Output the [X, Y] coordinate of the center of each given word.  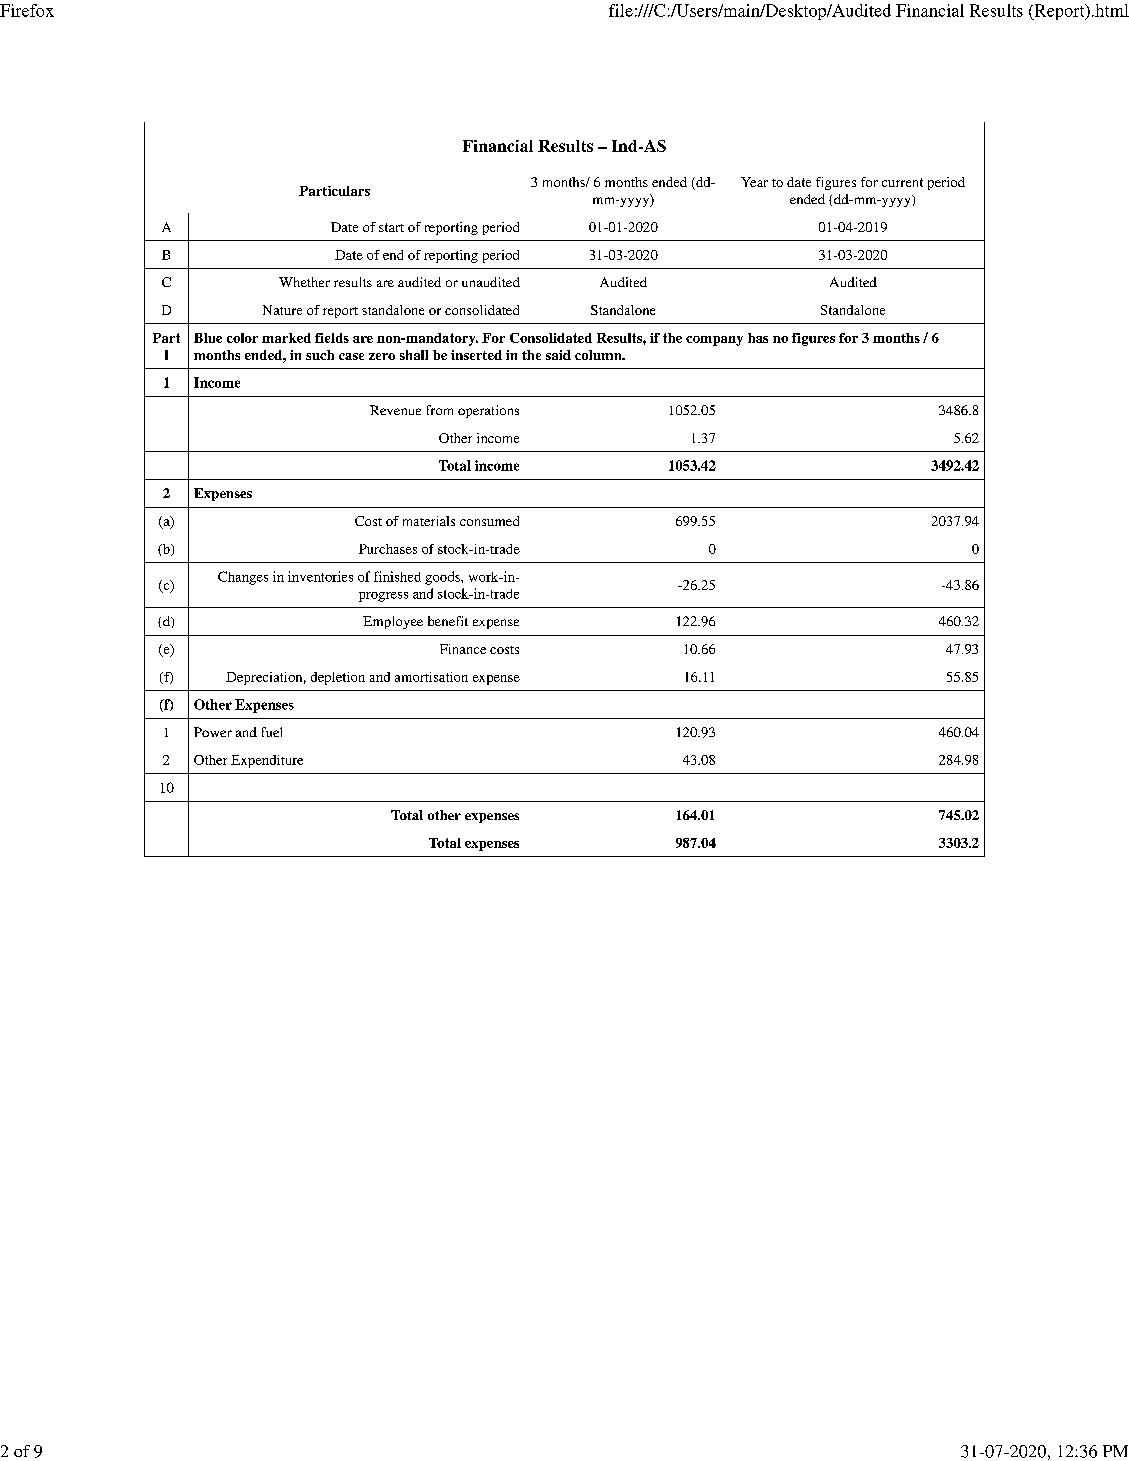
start [391, 227]
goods [443, 578]
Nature [282, 310]
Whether [304, 282]
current [902, 182]
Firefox [27, 10]
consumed [489, 521]
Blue [208, 338]
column [599, 355]
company [714, 341]
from [440, 410]
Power [213, 732]
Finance [463, 649]
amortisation [431, 677]
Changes [243, 578]
